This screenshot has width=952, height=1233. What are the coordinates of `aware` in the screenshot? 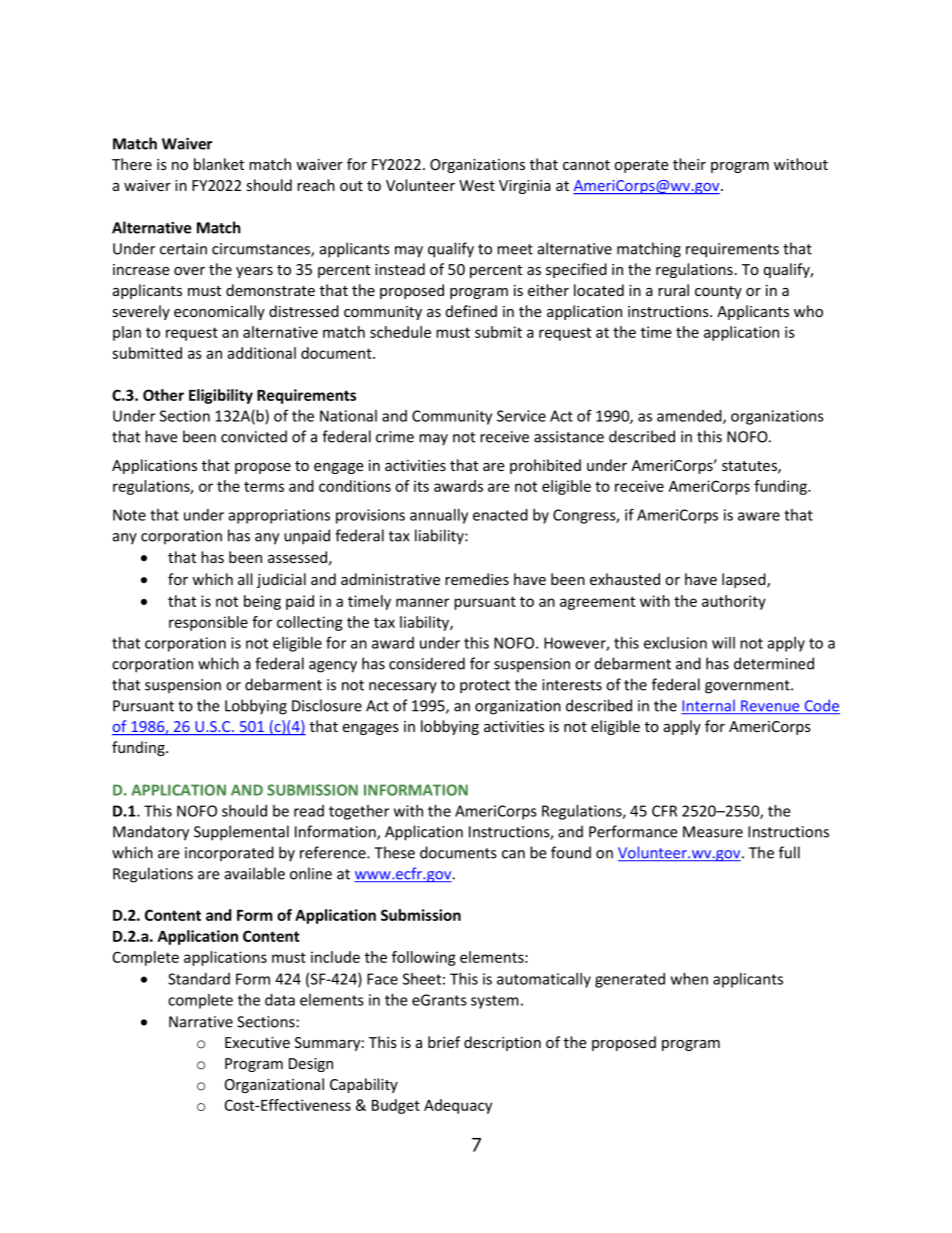 It's located at (759, 516).
